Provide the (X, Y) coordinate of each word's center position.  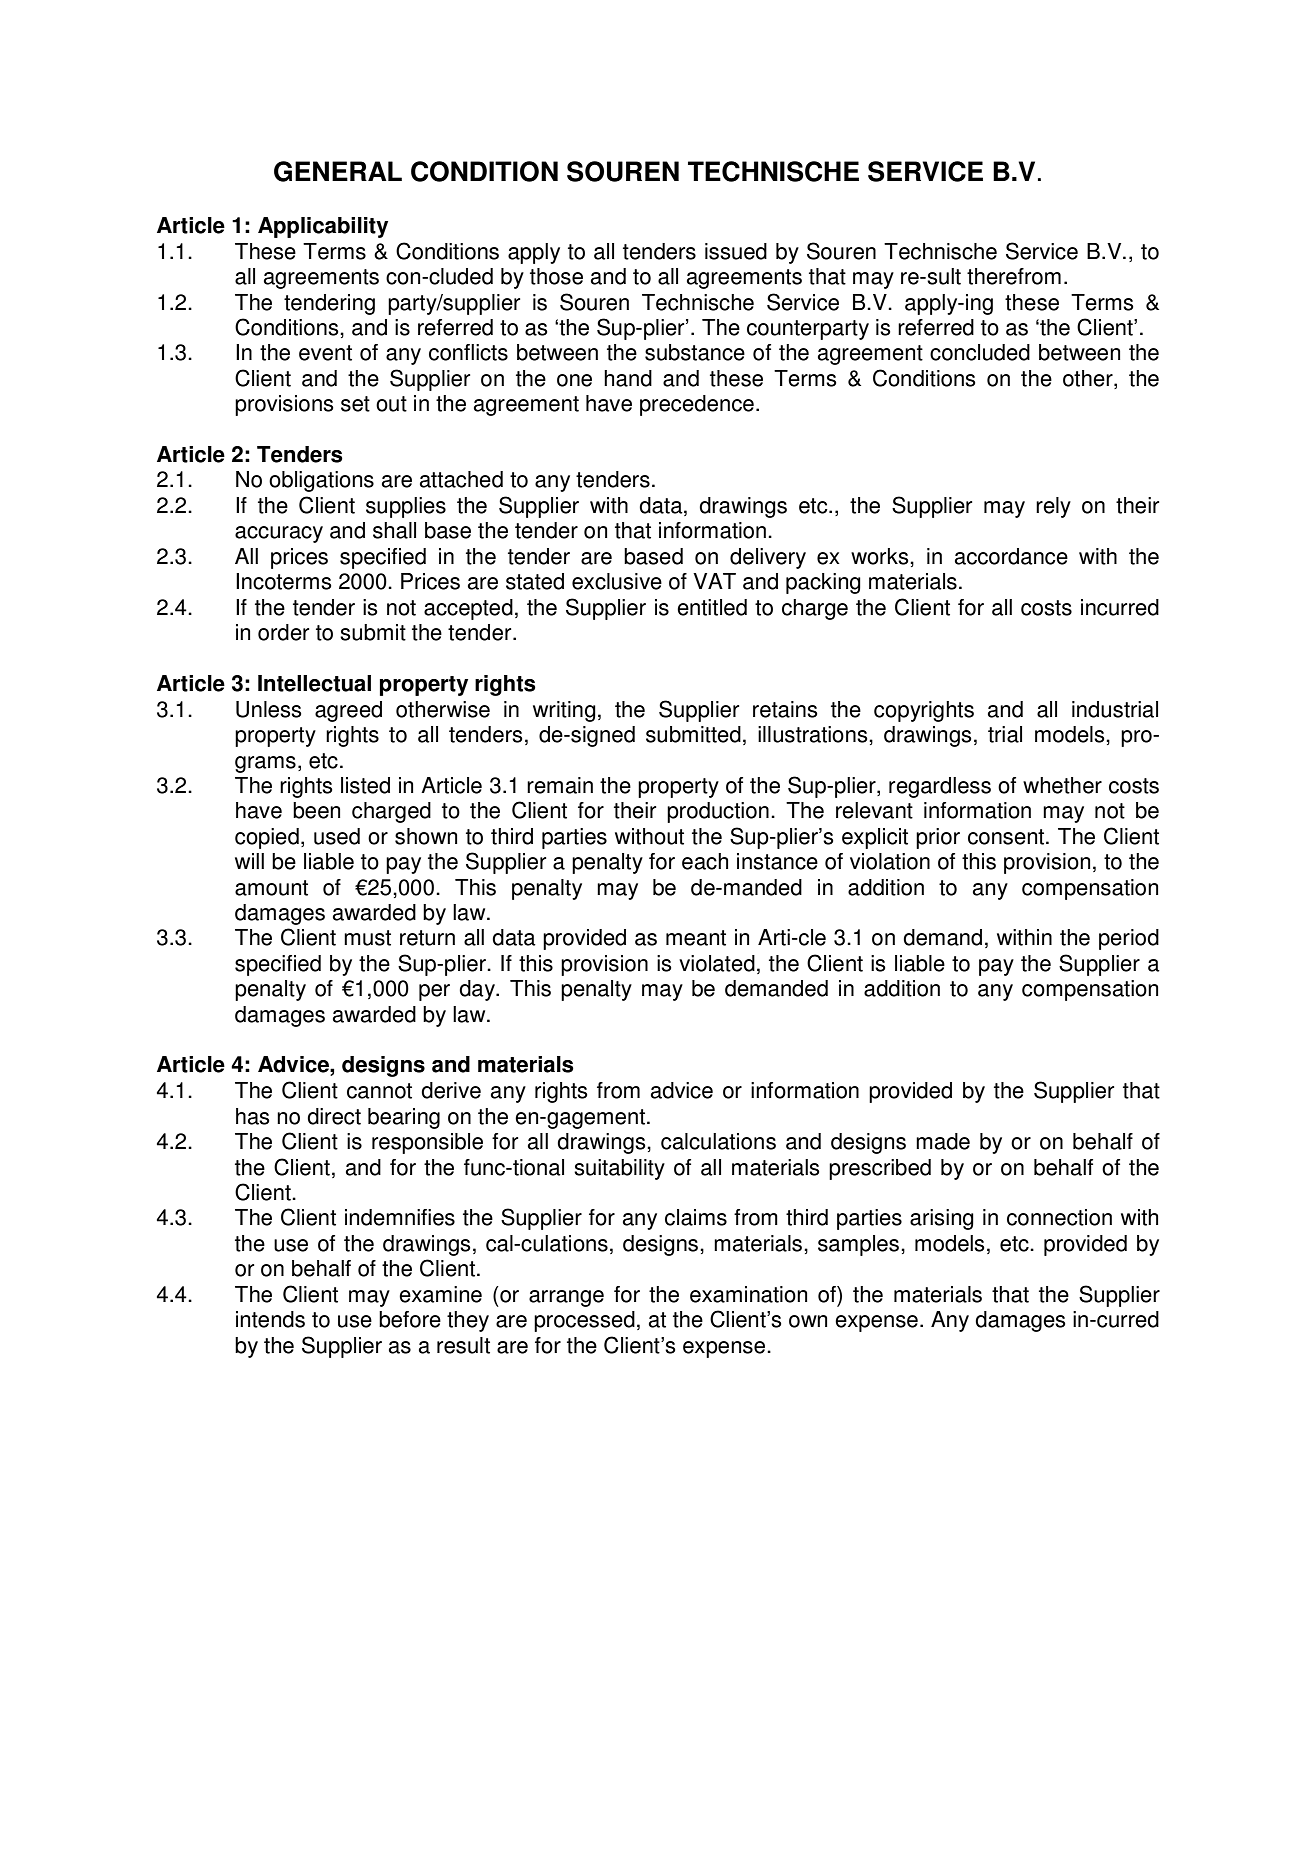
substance (695, 352)
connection (1059, 1217)
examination (748, 1294)
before (410, 1319)
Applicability (323, 227)
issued (736, 251)
